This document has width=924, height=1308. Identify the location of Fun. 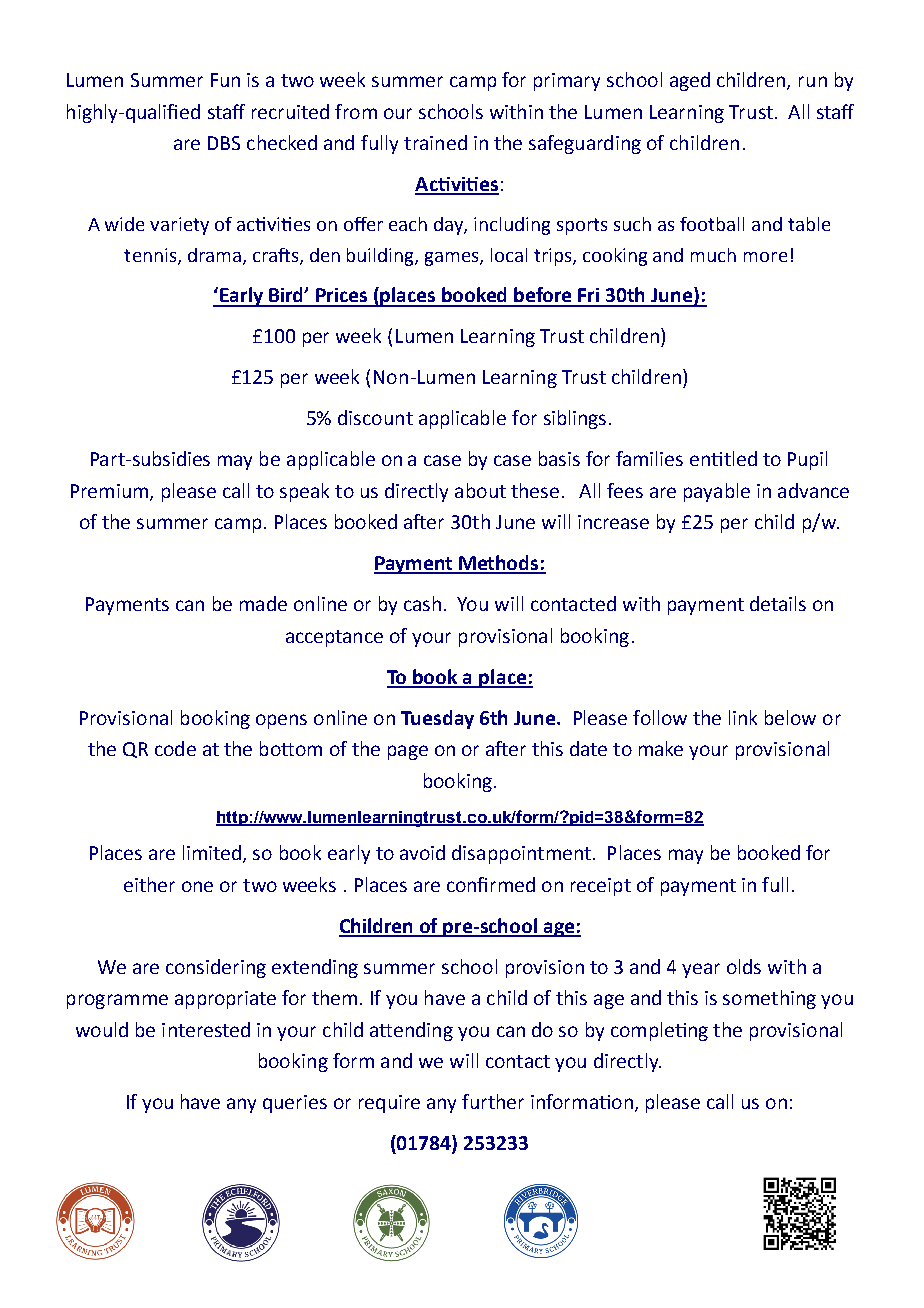
(225, 80).
